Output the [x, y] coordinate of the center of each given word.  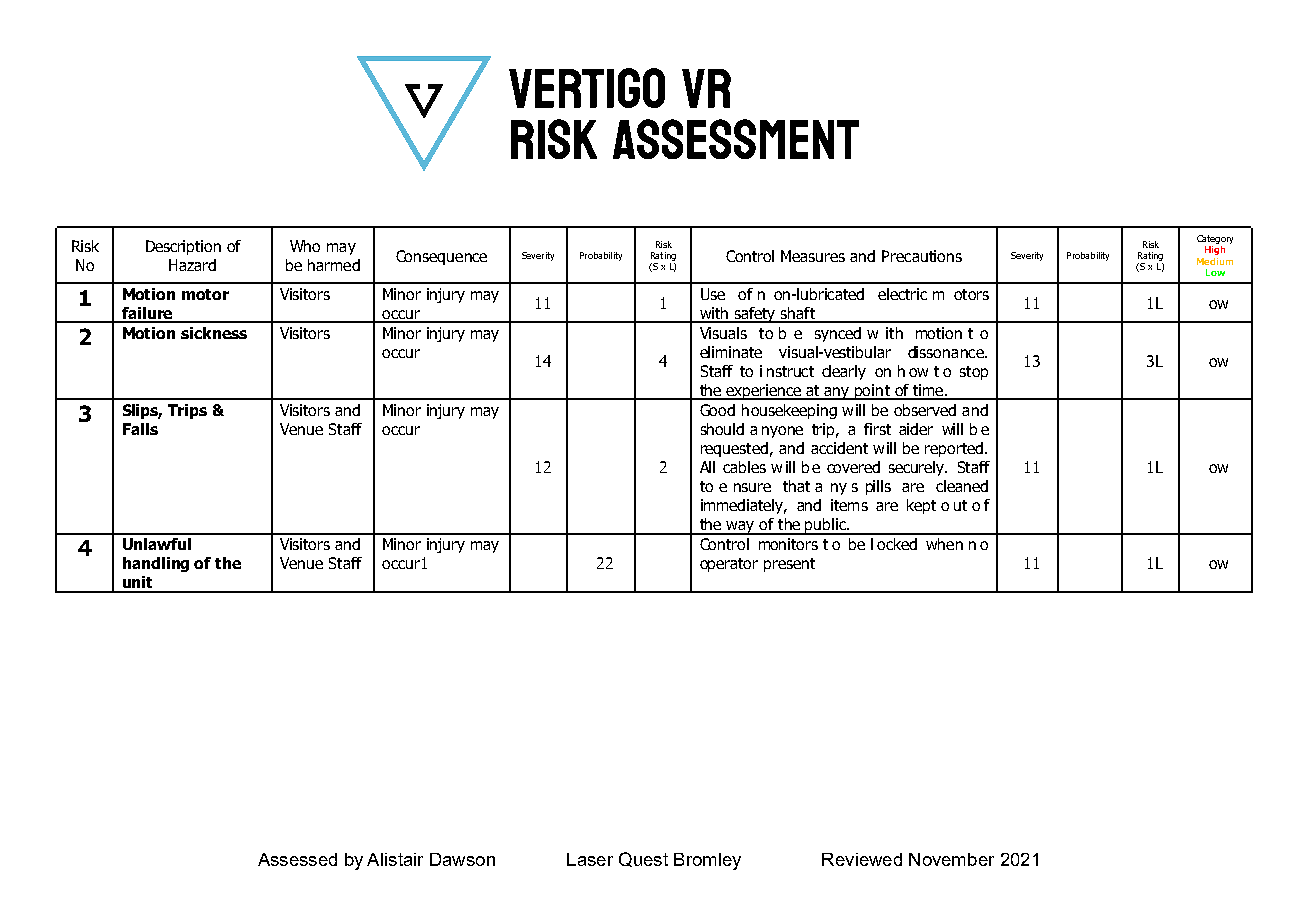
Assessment [736, 139]
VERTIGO [587, 88]
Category [1215, 239]
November [951, 859]
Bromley [707, 861]
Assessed [297, 859]
